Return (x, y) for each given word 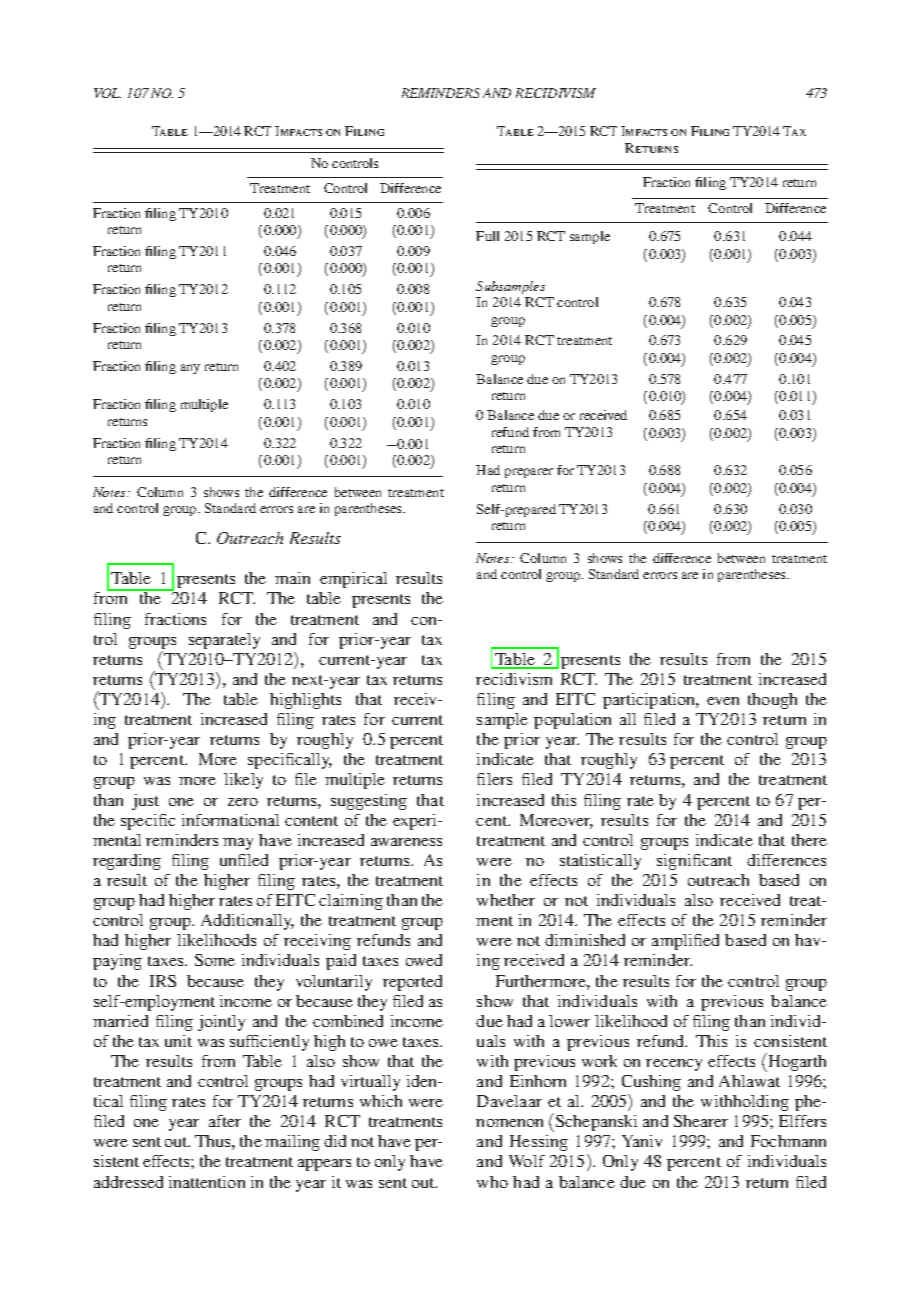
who (492, 1182)
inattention (207, 1182)
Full (487, 236)
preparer (529, 473)
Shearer (701, 1121)
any (190, 369)
